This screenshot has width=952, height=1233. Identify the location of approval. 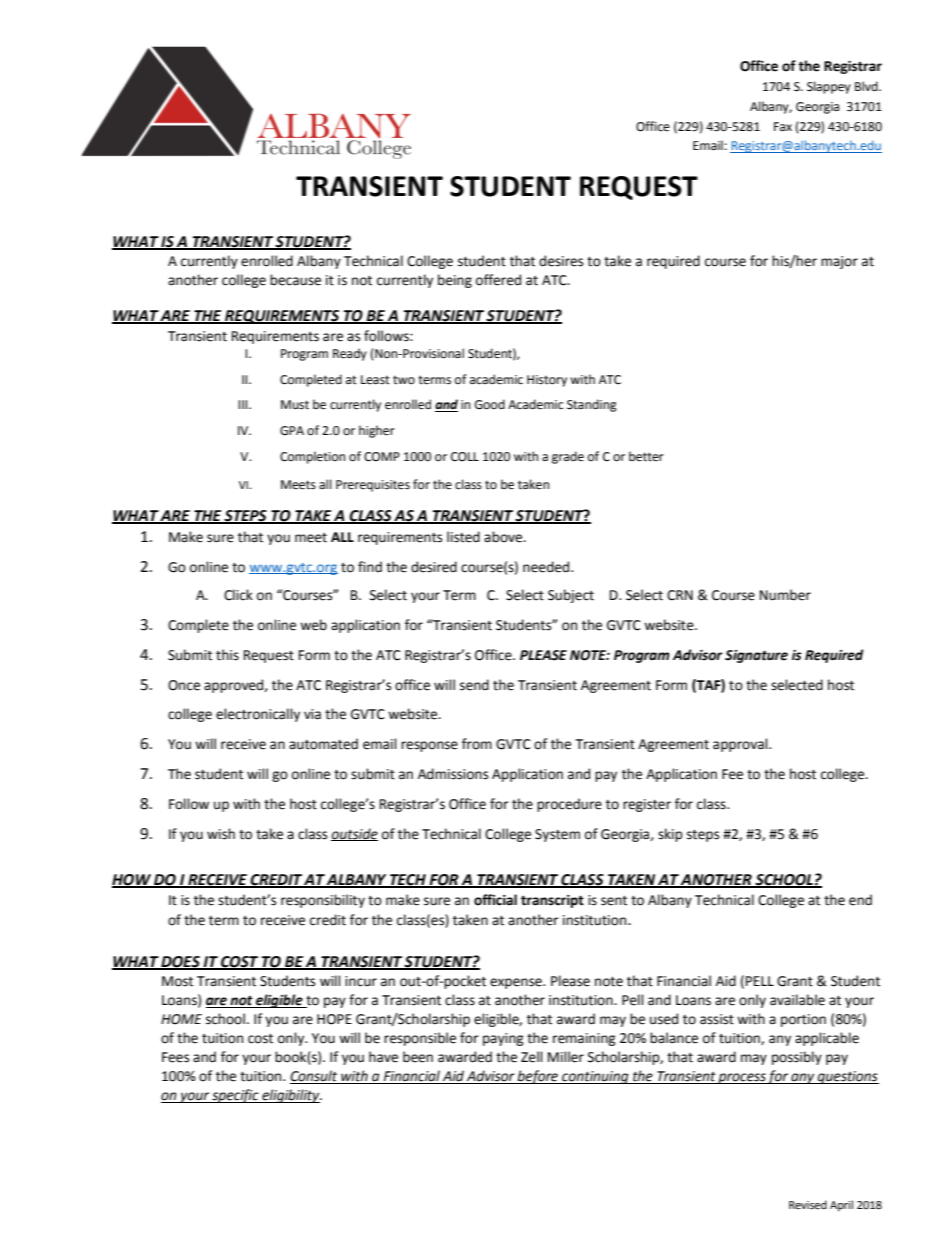
(741, 745).
